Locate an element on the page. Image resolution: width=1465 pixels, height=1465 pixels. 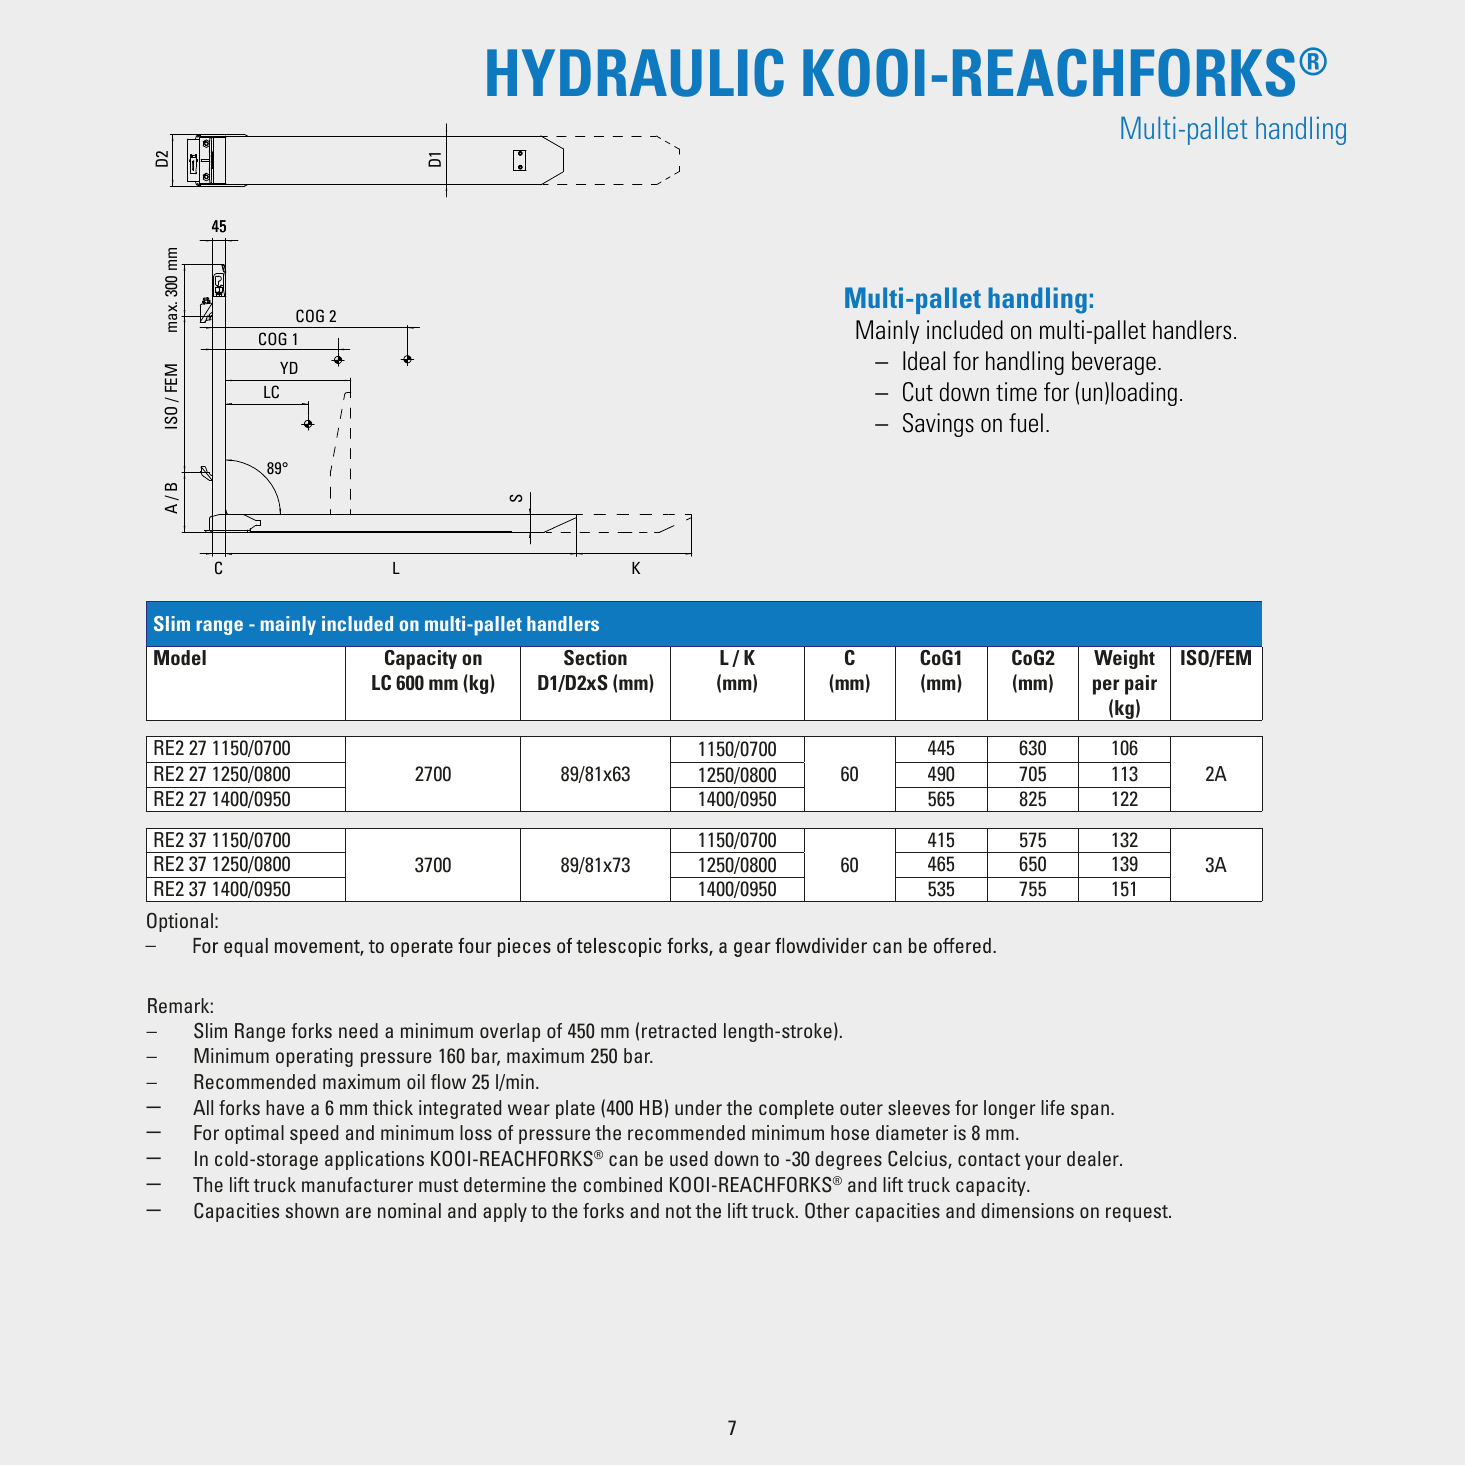
HYDRAULIC is located at coordinates (635, 72).
